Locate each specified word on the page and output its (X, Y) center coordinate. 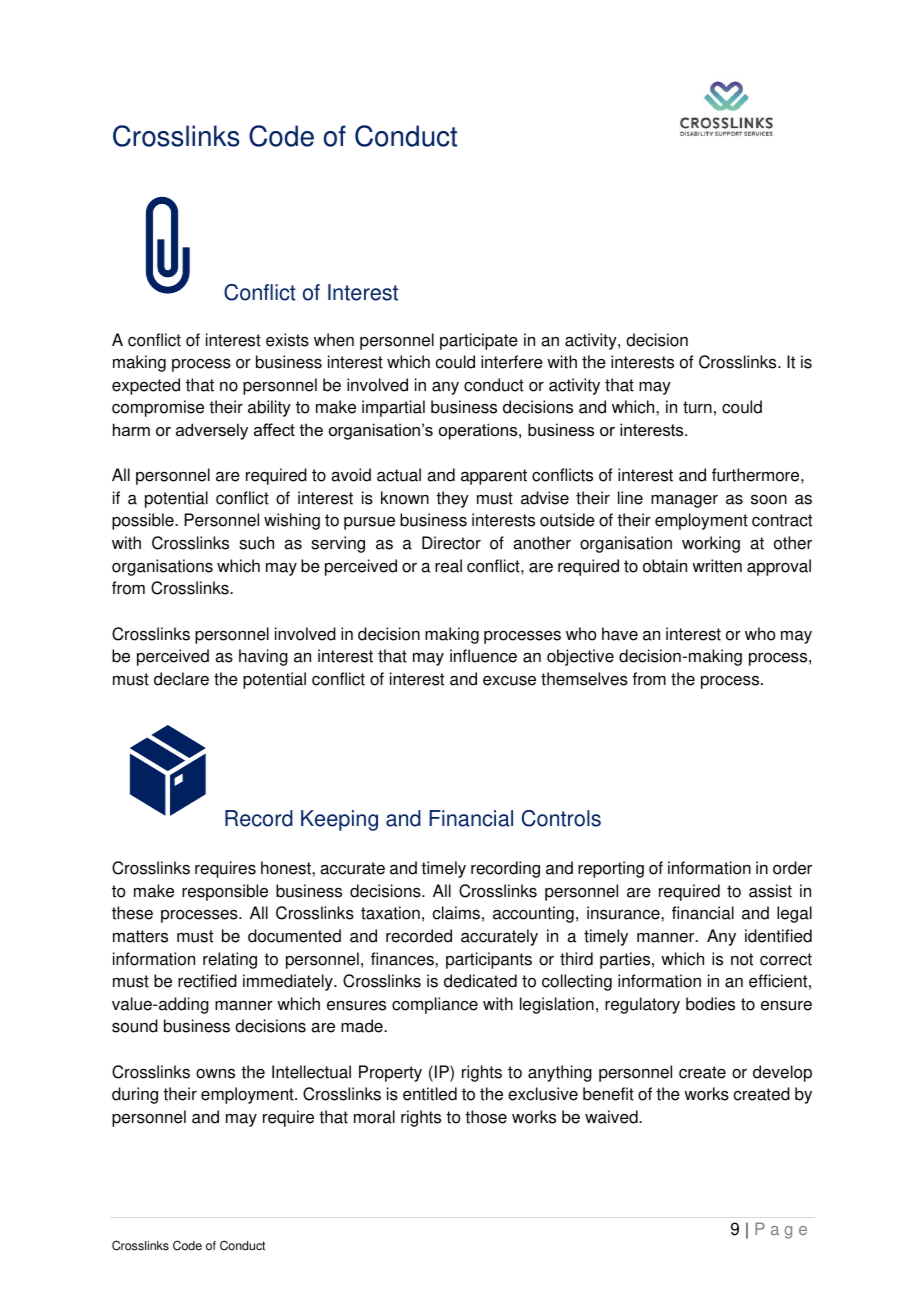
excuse (509, 681)
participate (479, 341)
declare (181, 679)
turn (697, 407)
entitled (430, 1094)
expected (146, 386)
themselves (584, 679)
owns (215, 1073)
